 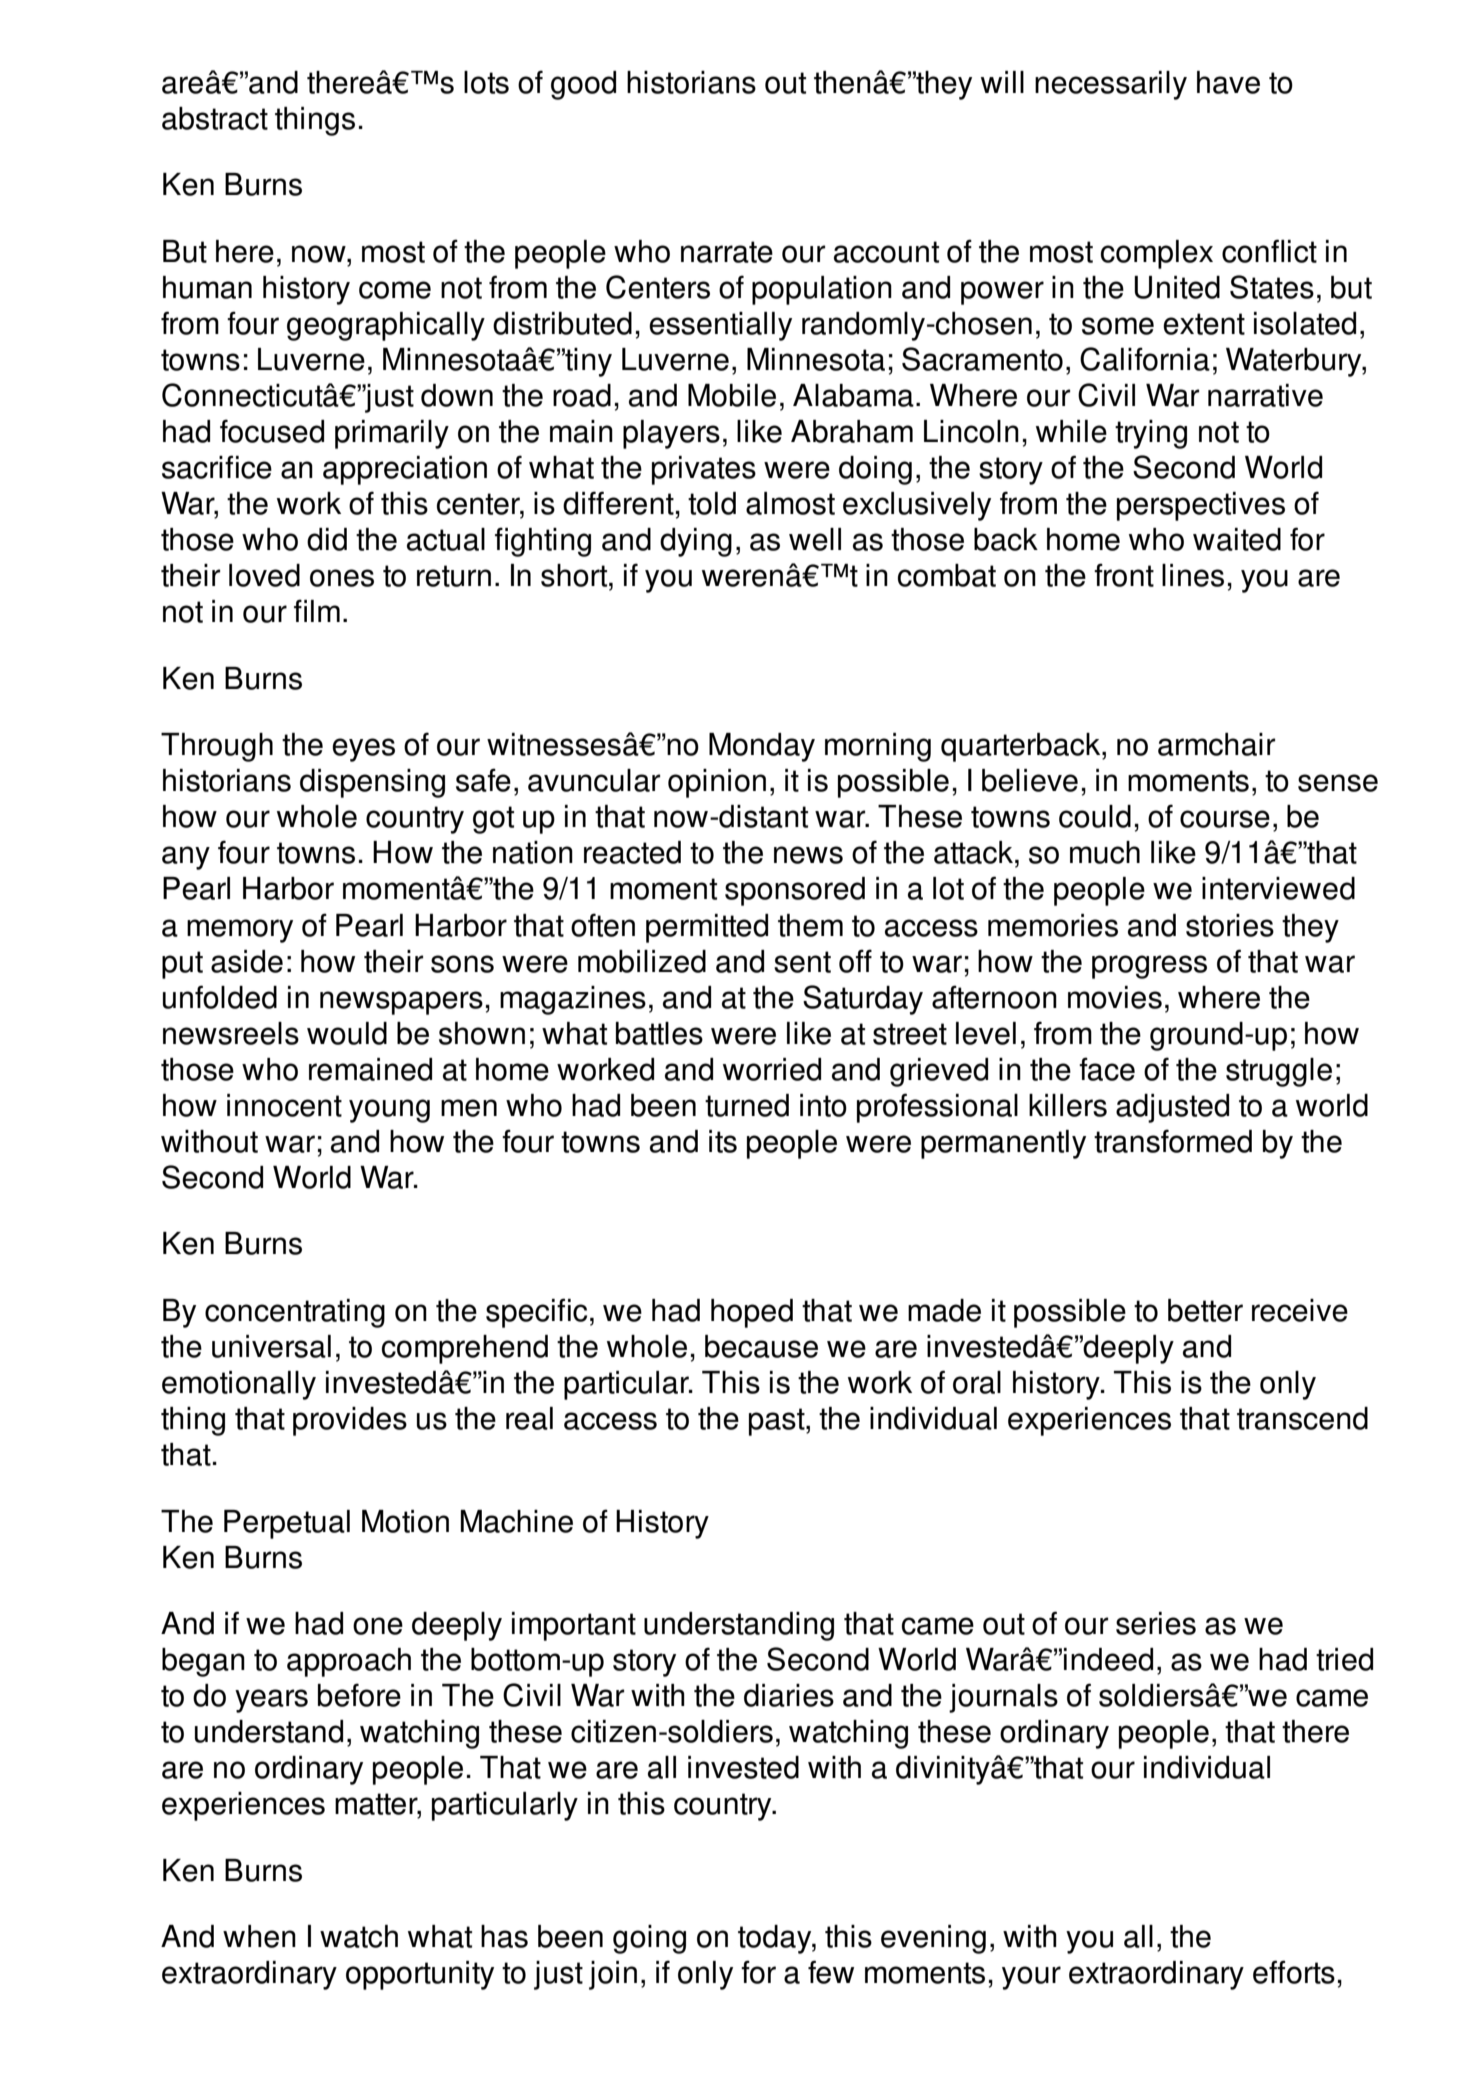 I want to click on better, so click(x=1205, y=1310).
